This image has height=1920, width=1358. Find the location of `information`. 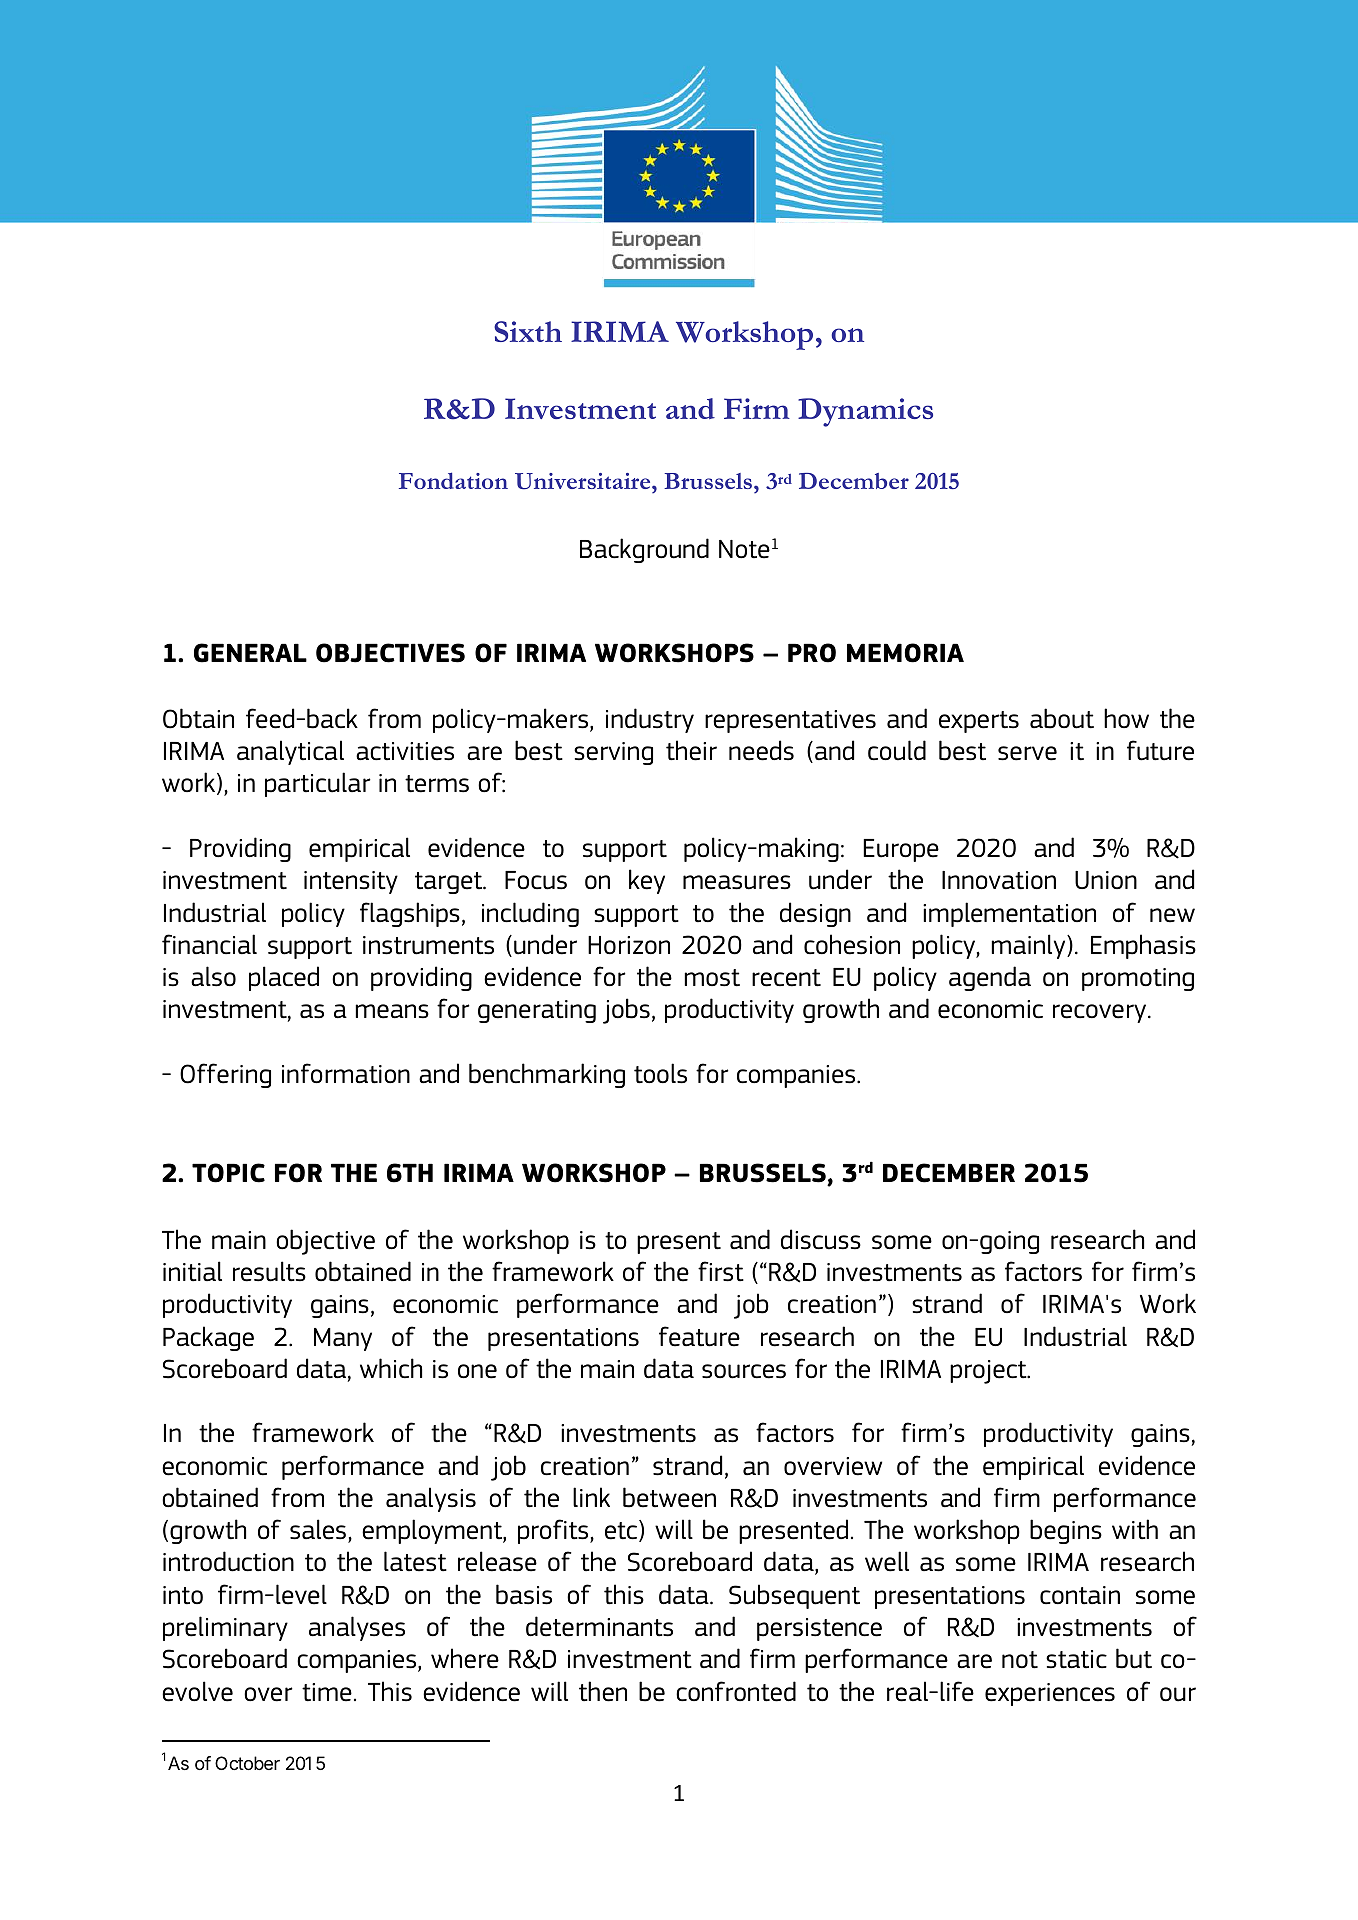

information is located at coordinates (346, 1073).
